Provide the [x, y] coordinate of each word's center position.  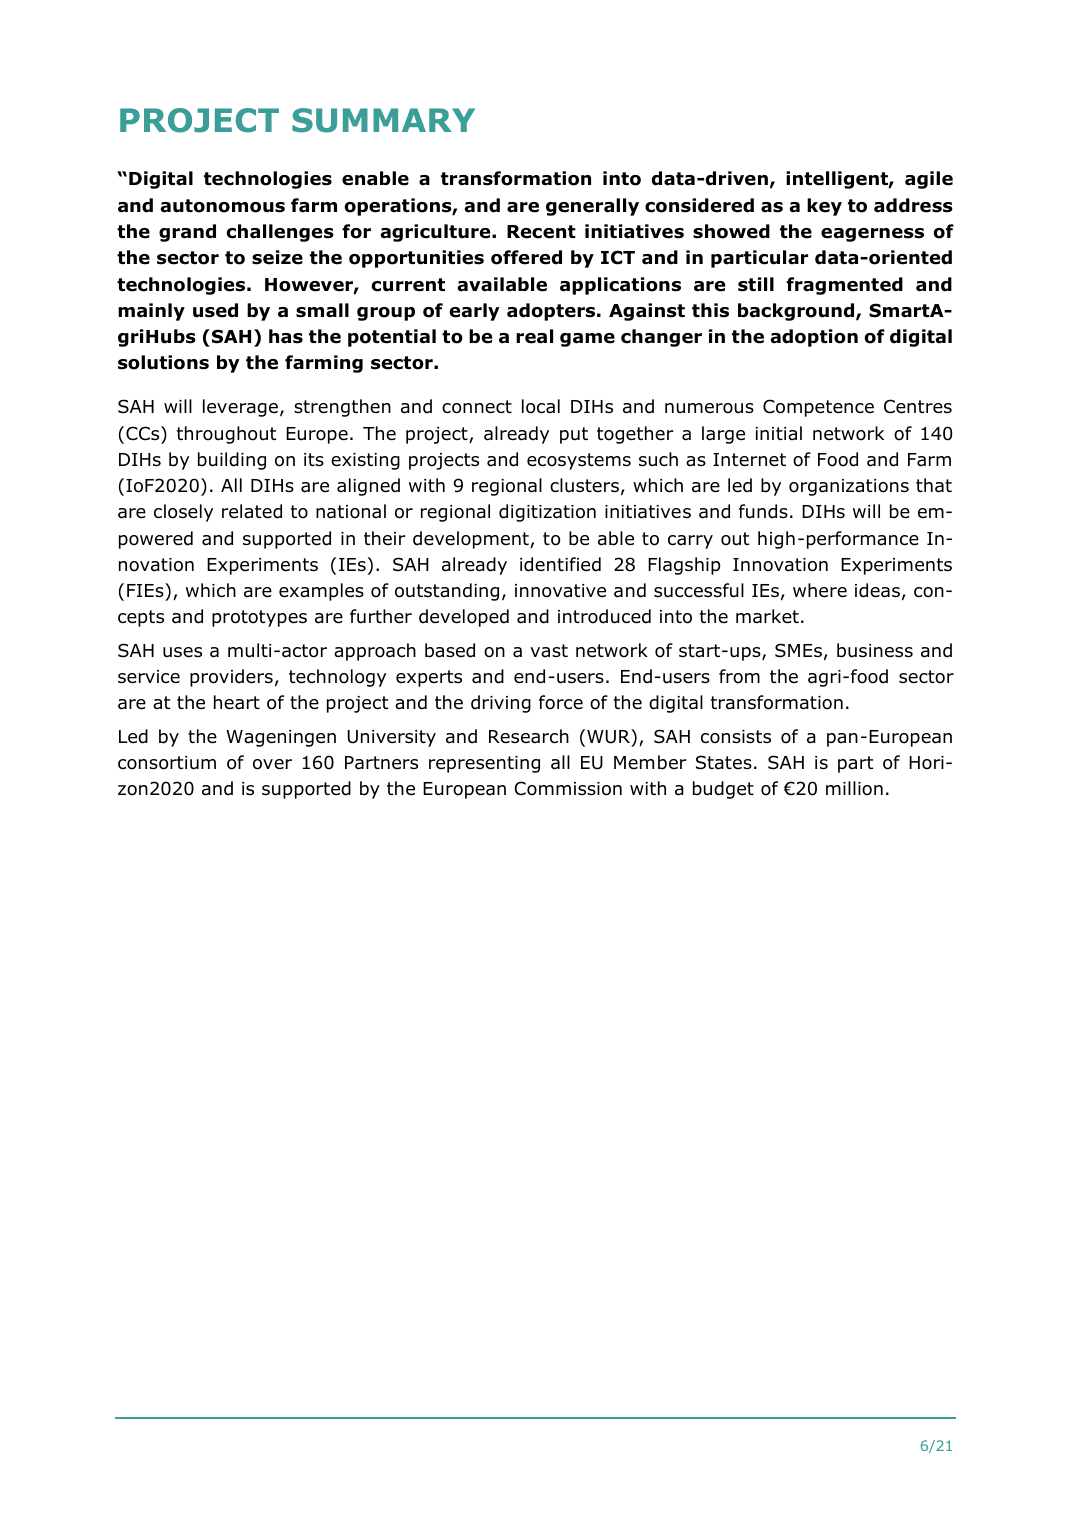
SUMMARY [383, 120]
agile [929, 180]
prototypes [259, 618]
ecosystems [579, 461]
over [272, 764]
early [475, 312]
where [820, 590]
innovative [560, 591]
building [232, 461]
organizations [849, 487]
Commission [568, 788]
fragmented [844, 286]
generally [592, 207]
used [215, 310]
